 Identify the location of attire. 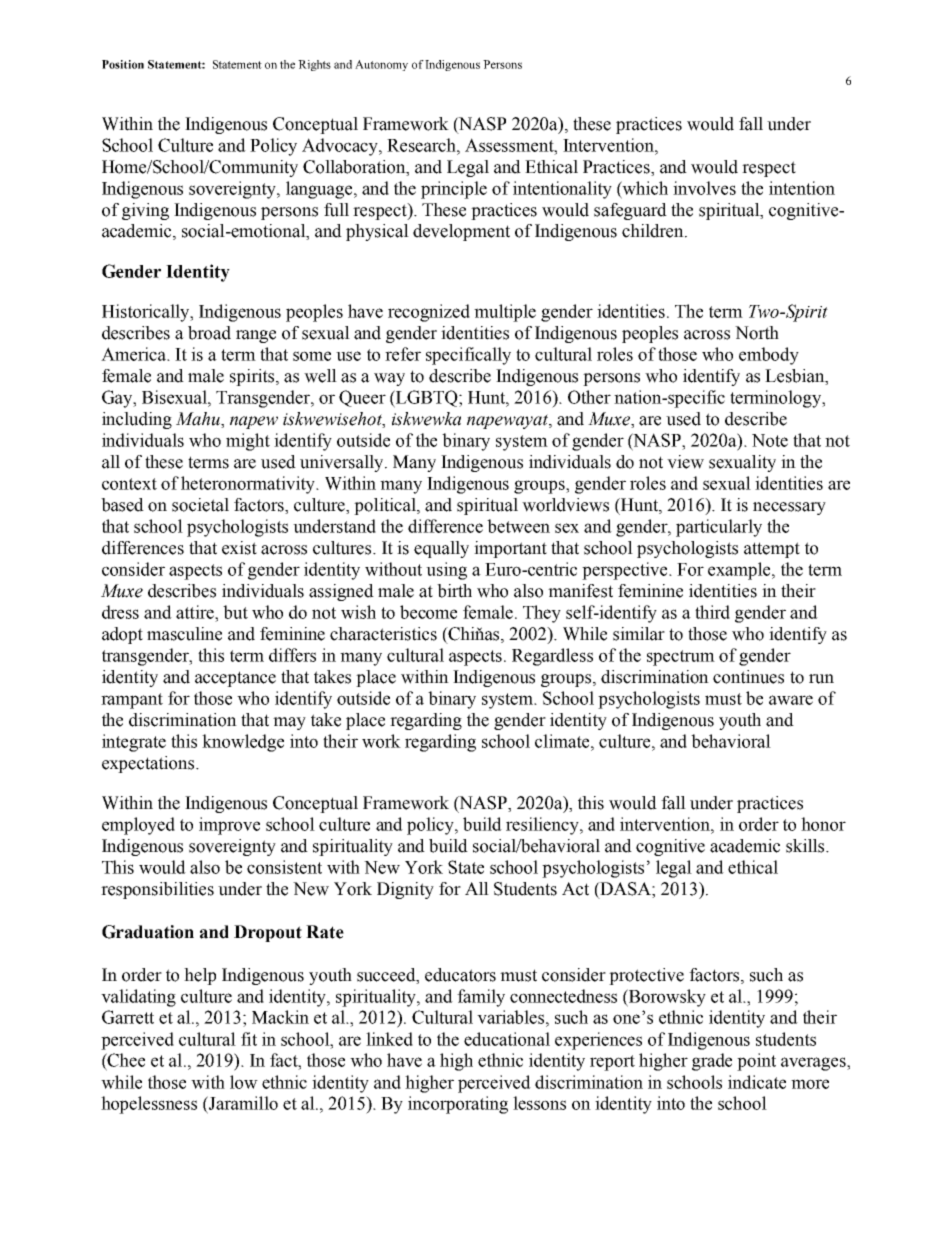
(196, 612).
